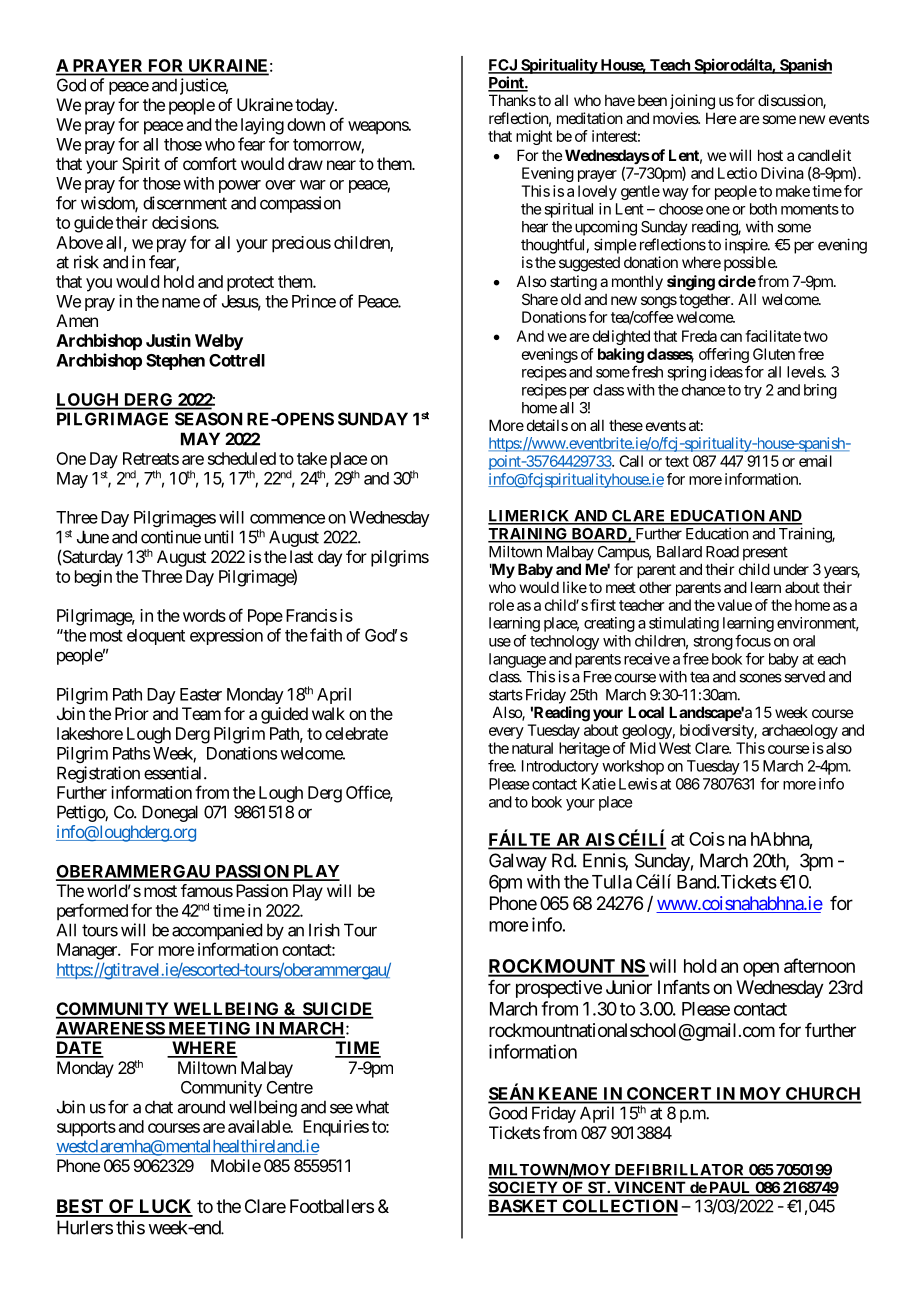 The height and width of the image is (1308, 924). Describe the element at coordinates (210, 163) in the image. I see `comfort` at that location.
